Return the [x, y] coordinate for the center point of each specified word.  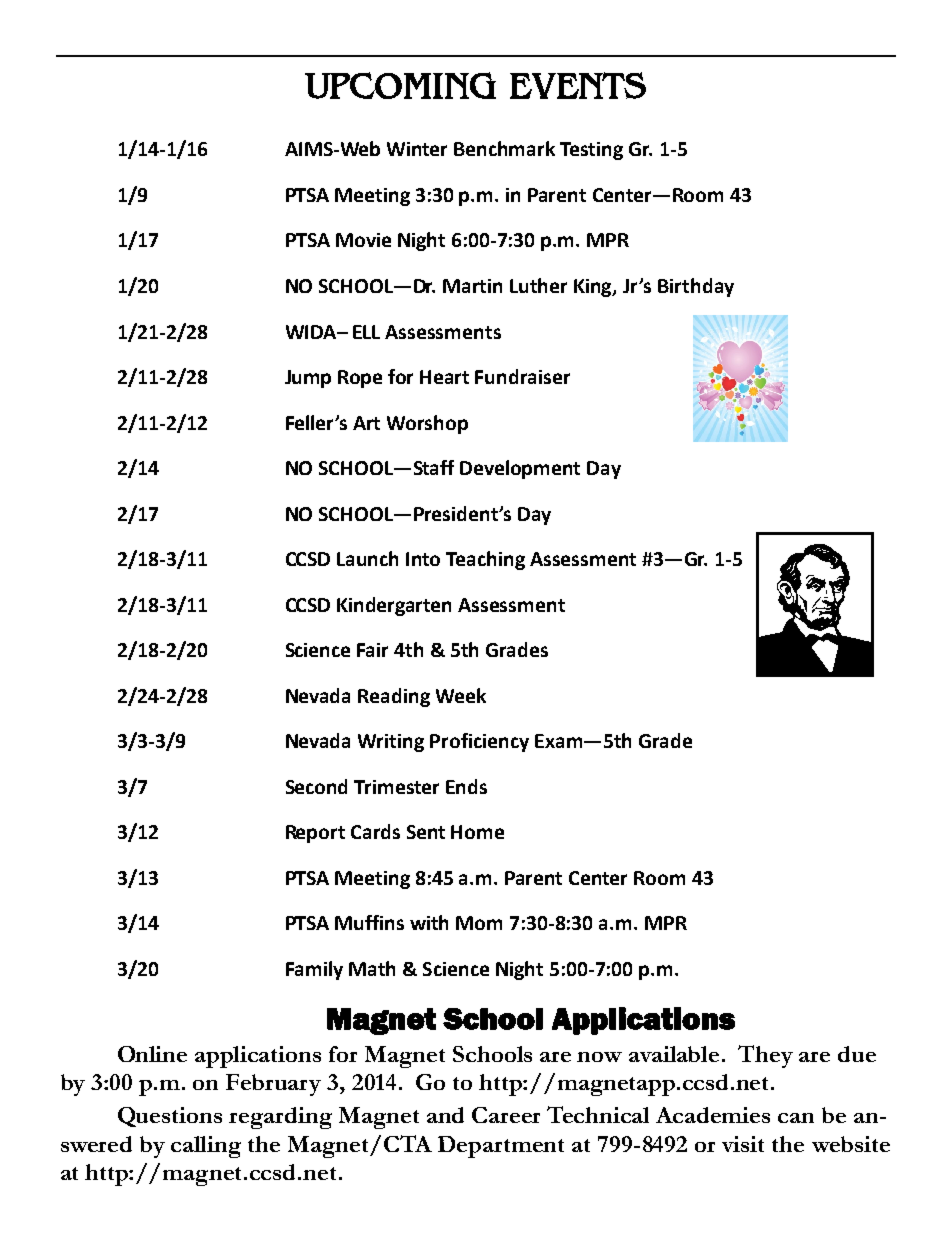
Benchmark [504, 148]
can [796, 1118]
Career [506, 1115]
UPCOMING [400, 85]
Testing [591, 151]
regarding [280, 1118]
